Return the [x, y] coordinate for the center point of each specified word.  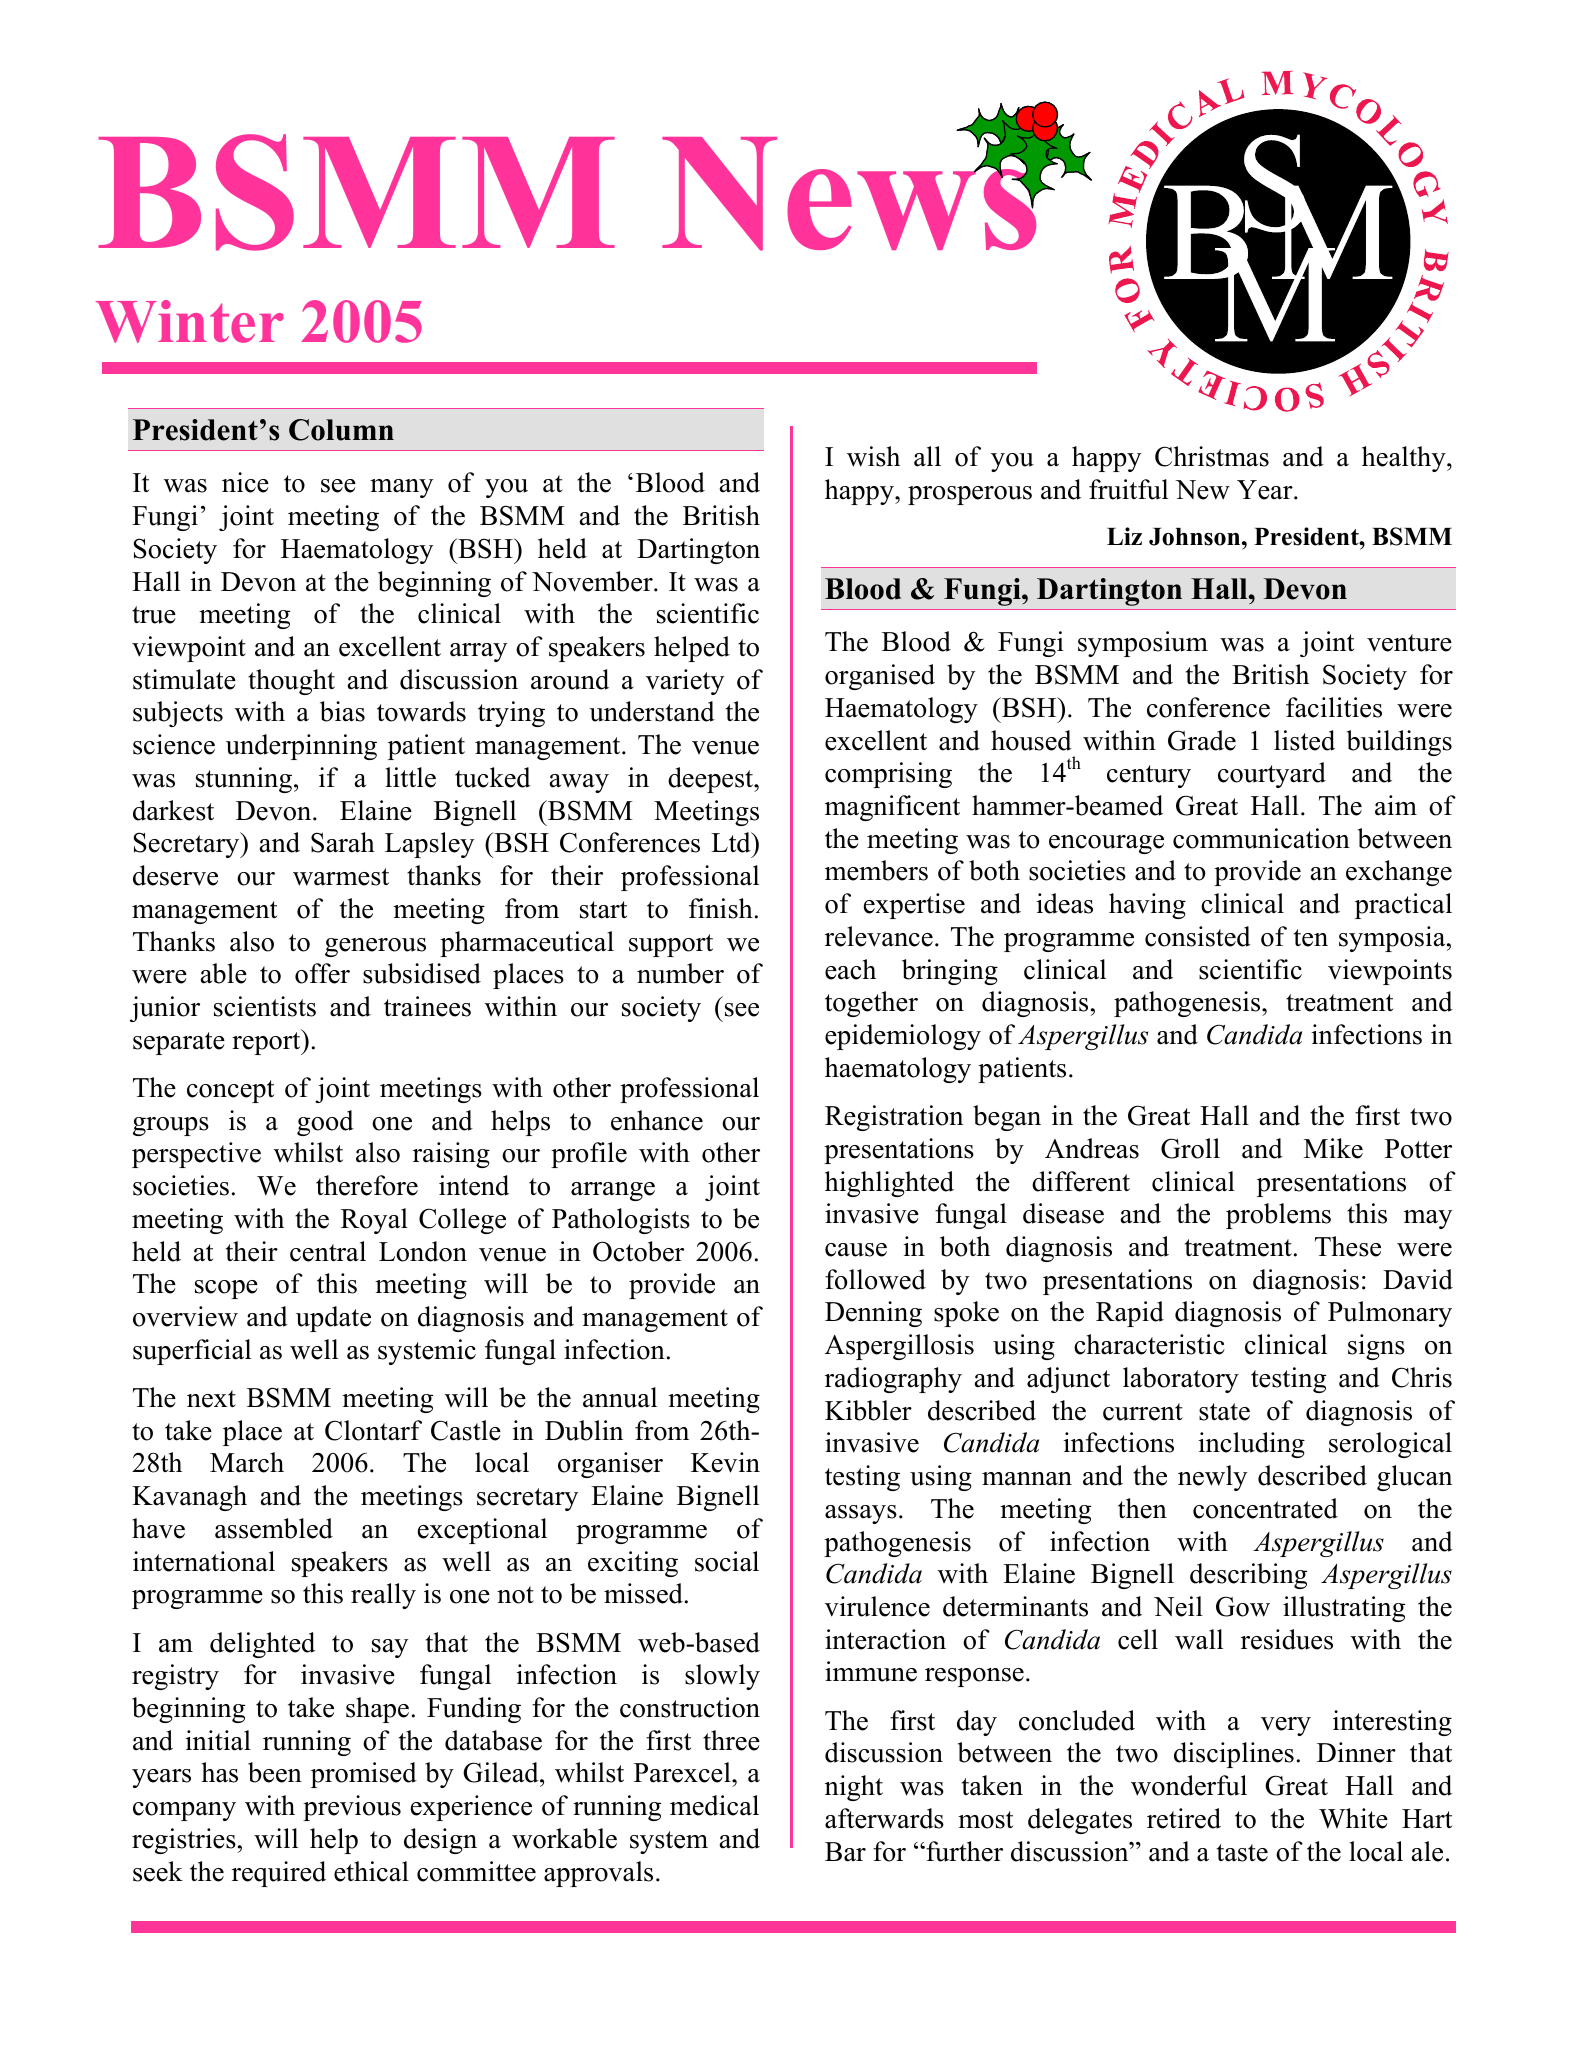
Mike [1333, 1148]
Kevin [725, 1462]
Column [341, 430]
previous [352, 1808]
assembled [274, 1528]
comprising [888, 775]
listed [1304, 740]
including [1252, 1445]
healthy [1405, 459]
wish [873, 456]
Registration [894, 1118]
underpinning [301, 747]
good [325, 1123]
